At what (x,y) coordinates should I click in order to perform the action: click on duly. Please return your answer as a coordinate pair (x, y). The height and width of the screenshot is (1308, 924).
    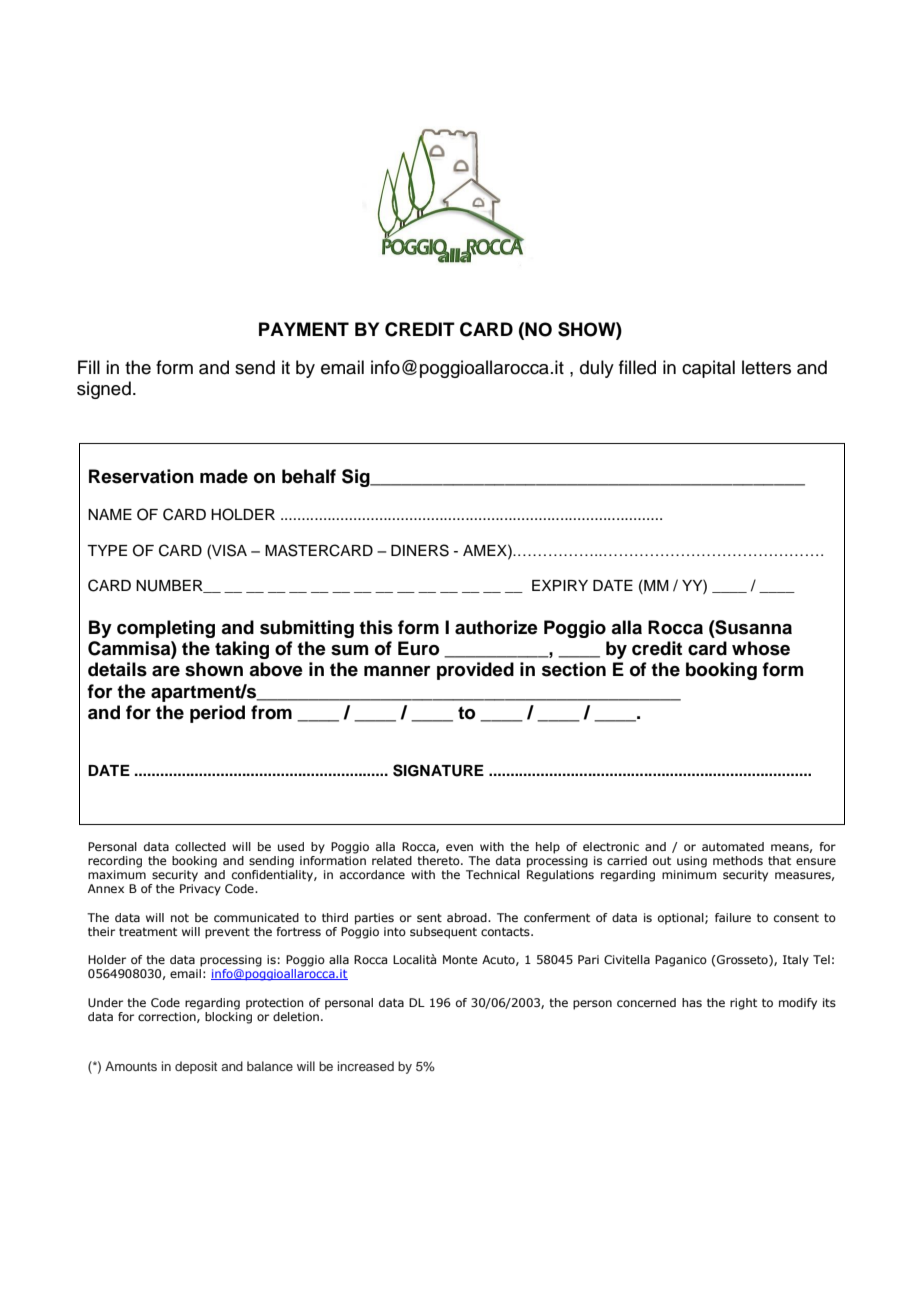
    Looking at the image, I should click on (597, 369).
